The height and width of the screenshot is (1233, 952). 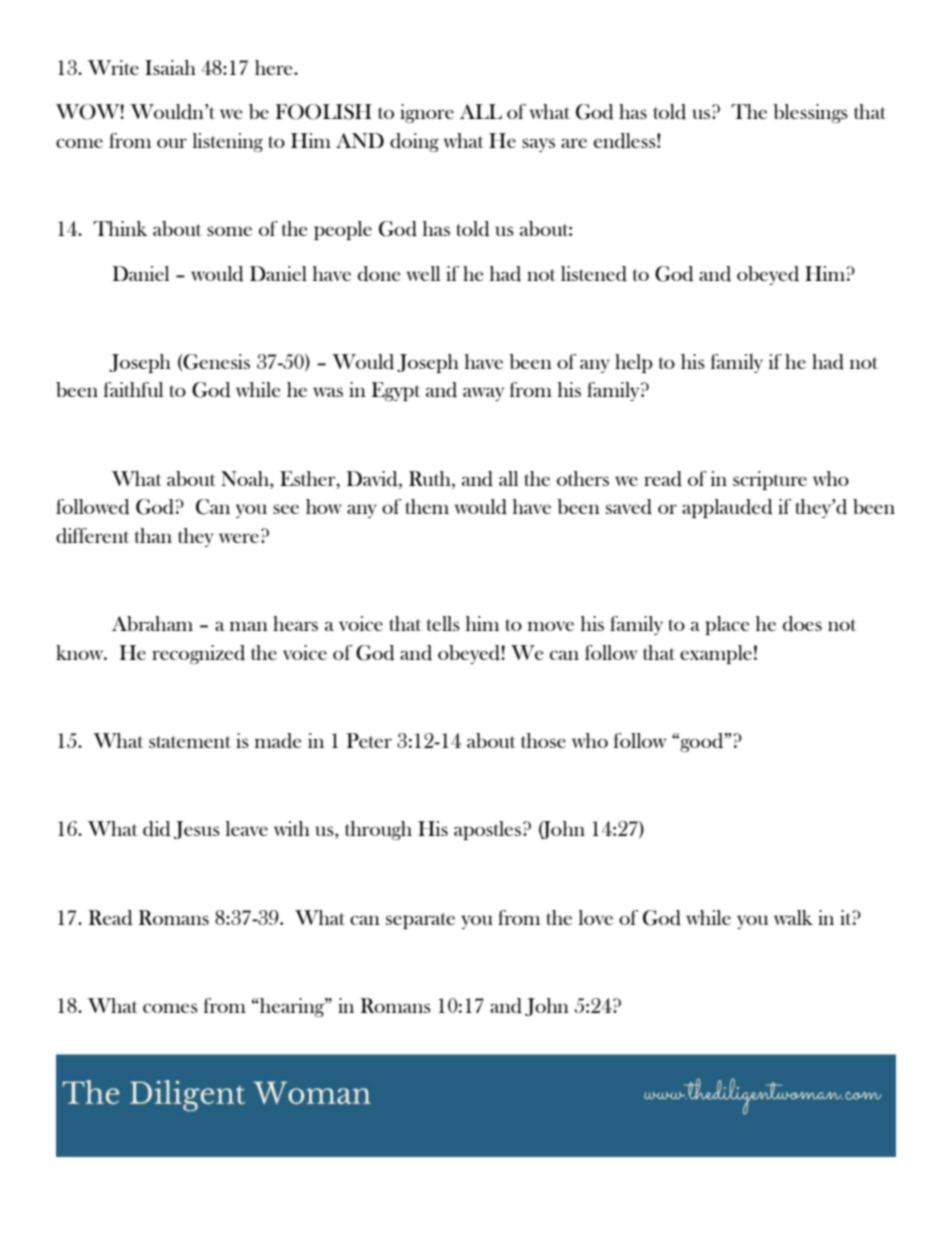 I want to click on Isaiah, so click(x=170, y=67).
